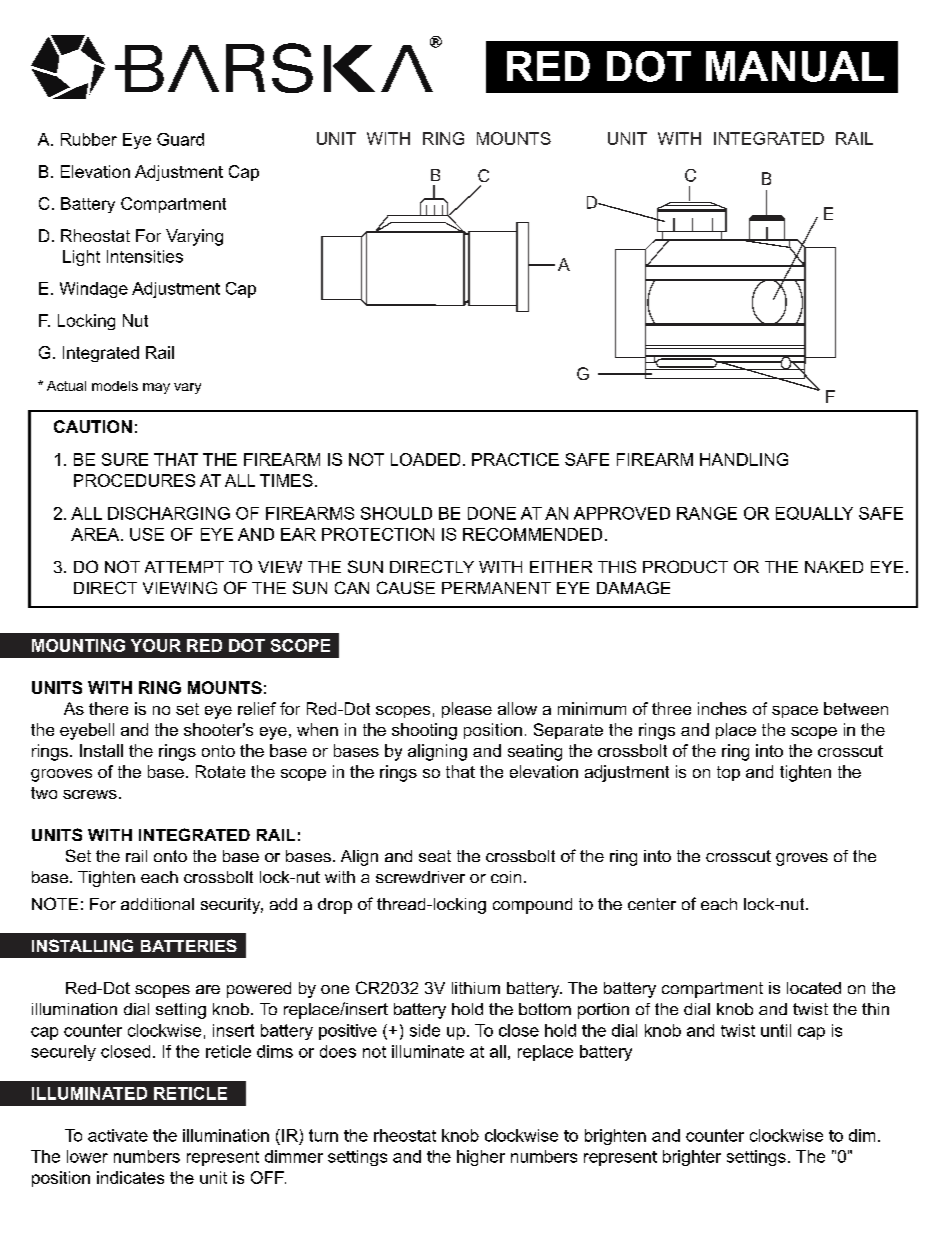 The width and height of the screenshot is (952, 1259). Describe the element at coordinates (157, 904) in the screenshot. I see `additional` at that location.
